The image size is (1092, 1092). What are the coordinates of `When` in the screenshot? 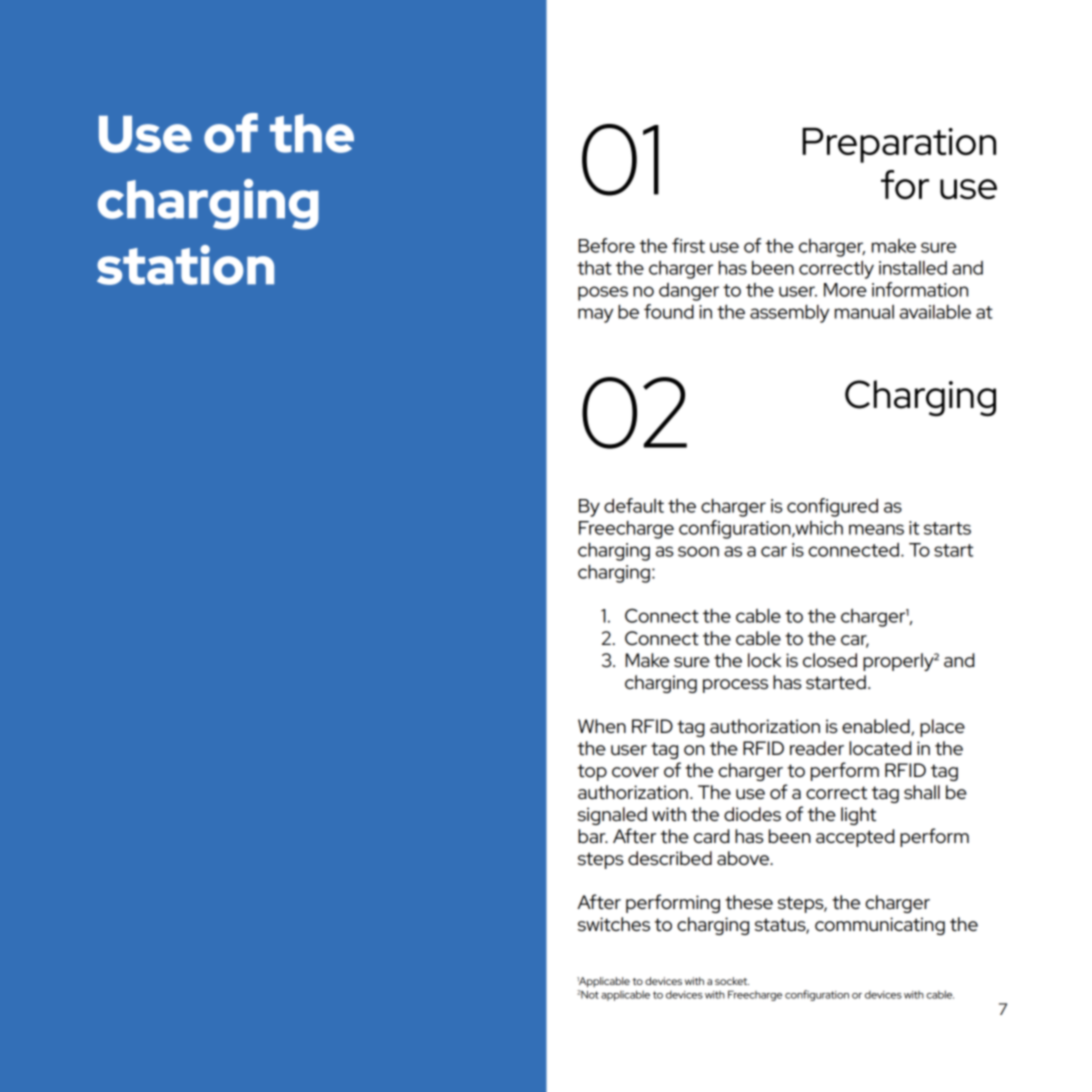 It's located at (602, 726).
